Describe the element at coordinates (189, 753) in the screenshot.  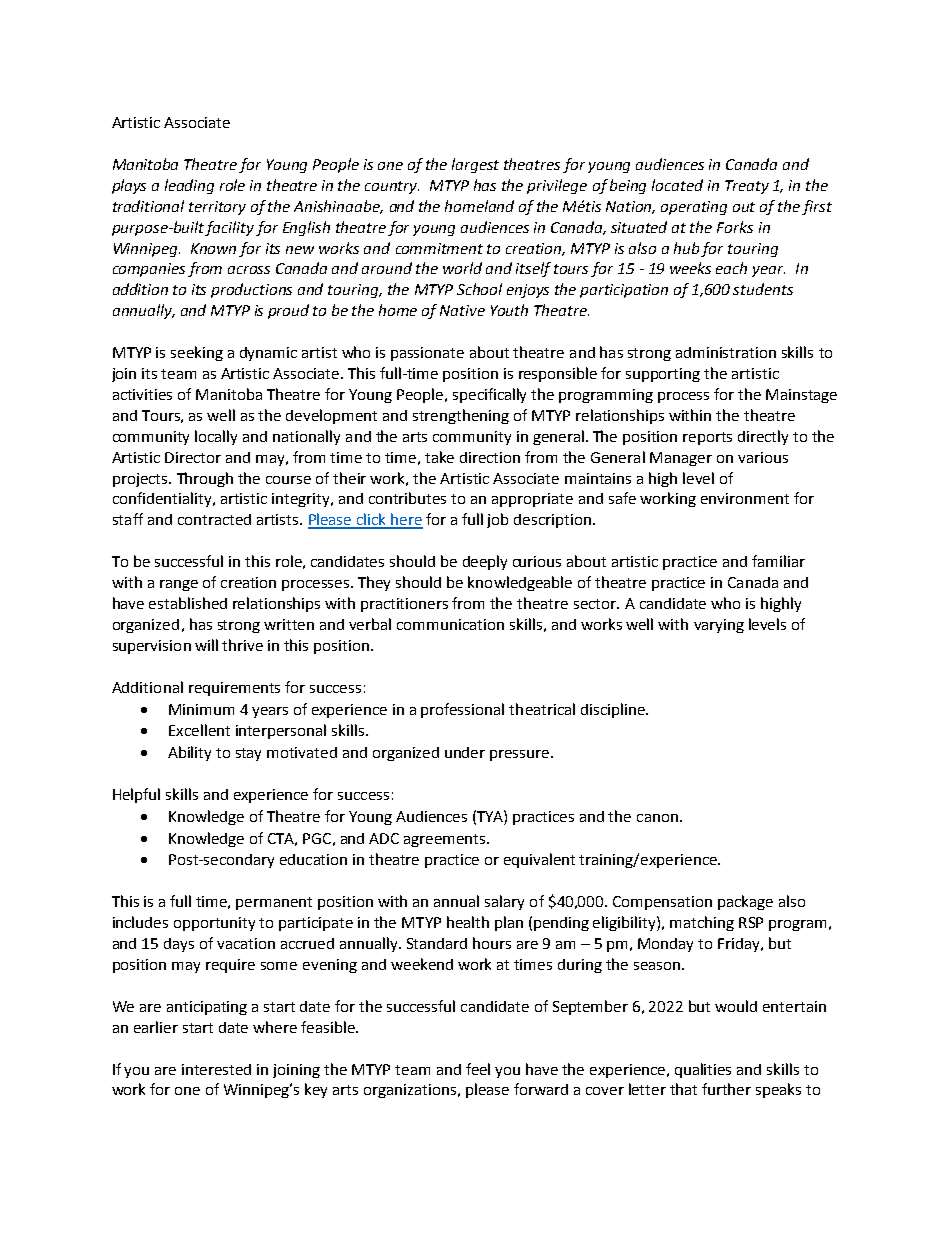
I see `Ability` at that location.
